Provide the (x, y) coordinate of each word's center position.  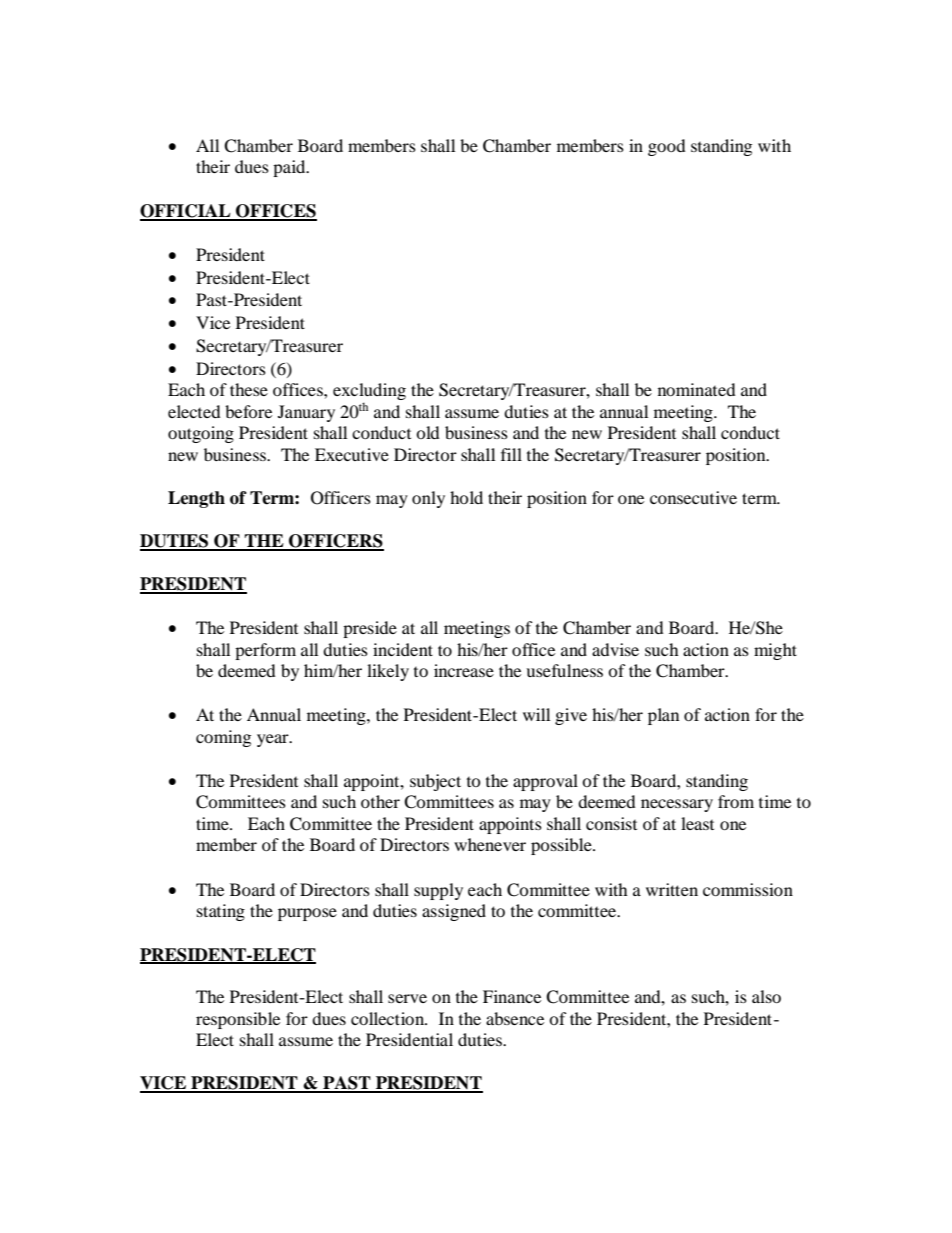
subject (435, 782)
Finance (512, 996)
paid (290, 168)
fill (511, 454)
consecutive (693, 497)
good (667, 147)
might (775, 651)
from (736, 801)
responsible (238, 1020)
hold (466, 497)
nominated (697, 389)
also (766, 996)
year (274, 740)
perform (265, 651)
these (249, 389)
